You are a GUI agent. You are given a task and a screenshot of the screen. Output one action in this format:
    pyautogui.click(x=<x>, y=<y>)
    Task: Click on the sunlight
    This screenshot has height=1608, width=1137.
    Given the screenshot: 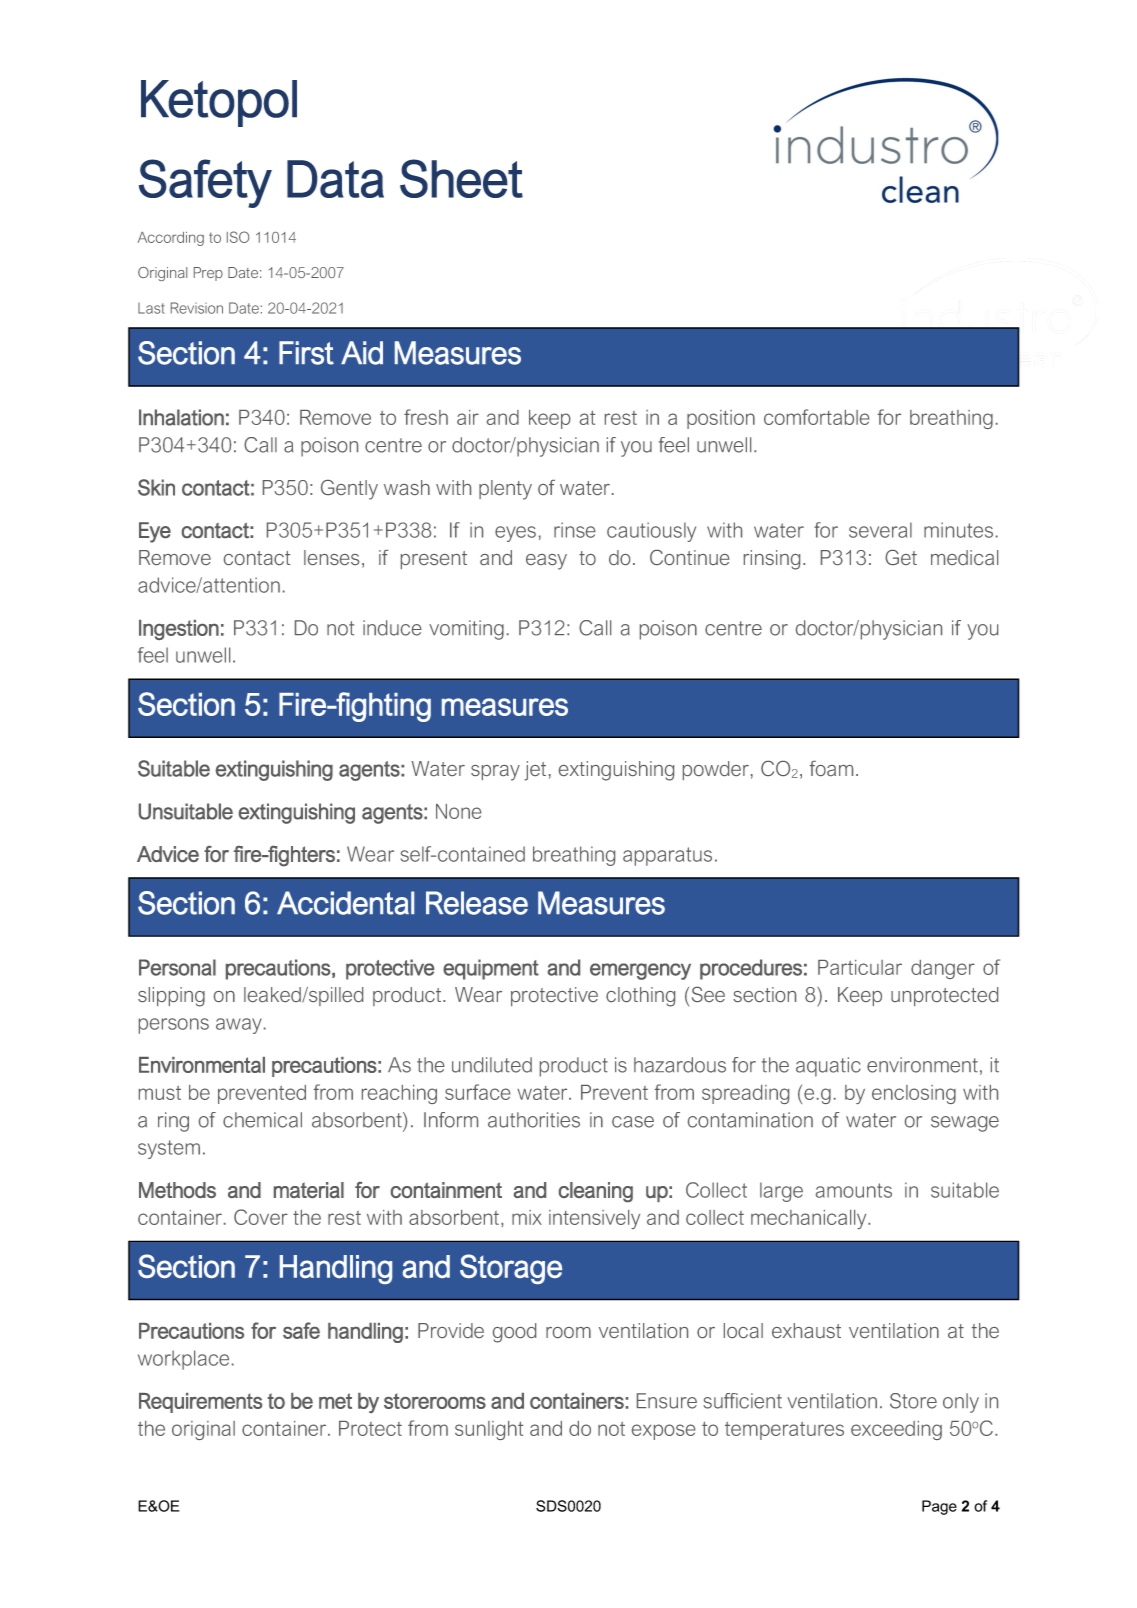 What is the action you would take?
    pyautogui.click(x=489, y=1430)
